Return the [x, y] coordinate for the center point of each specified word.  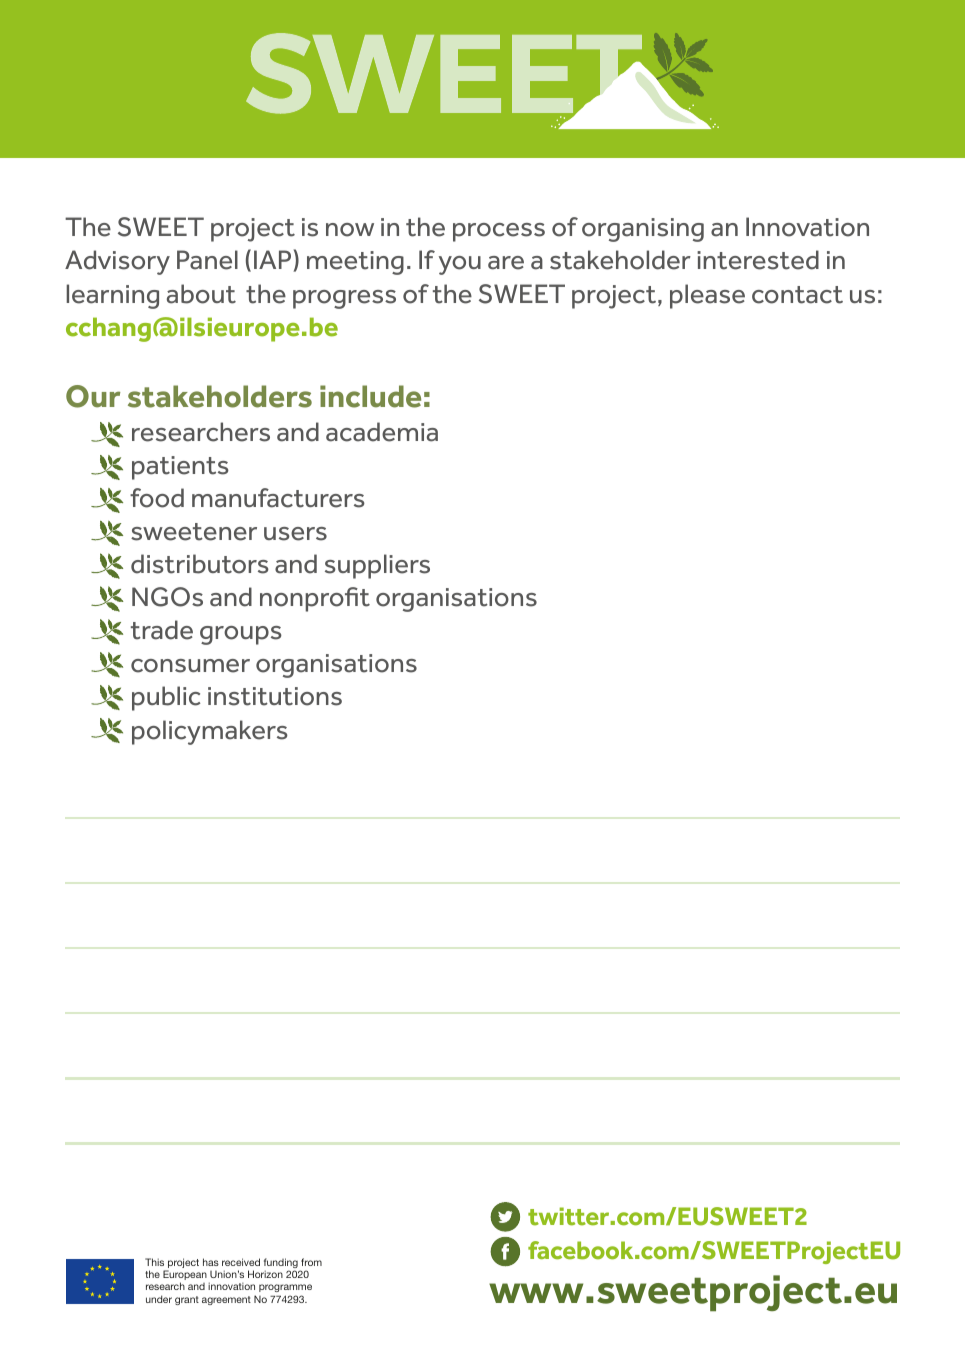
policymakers [210, 732]
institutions [275, 696]
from [311, 1262]
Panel [207, 260]
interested [758, 260]
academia [382, 432]
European [185, 1276]
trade [162, 630]
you [460, 265]
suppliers [377, 566]
